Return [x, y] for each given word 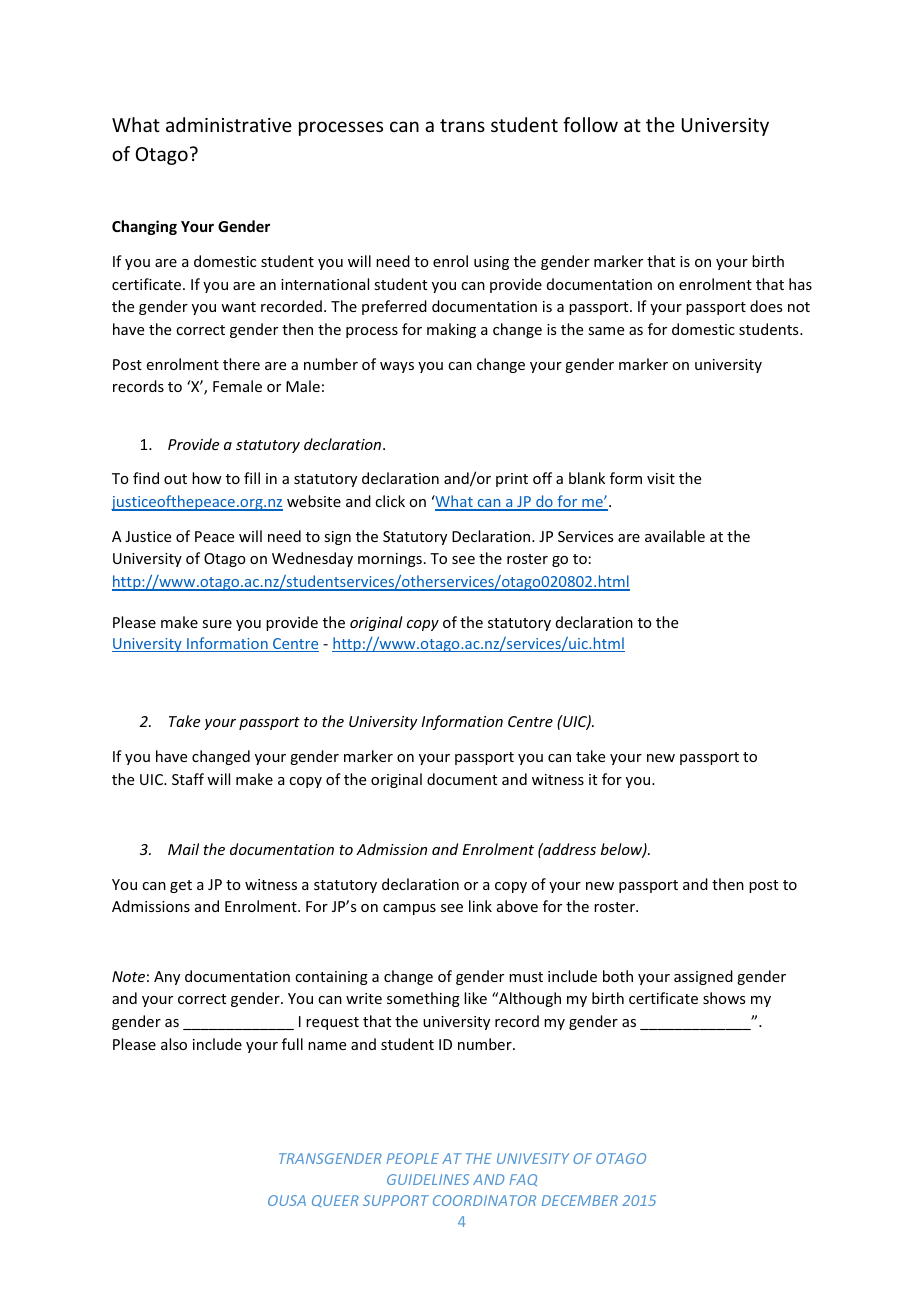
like [475, 998]
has [800, 284]
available [675, 536]
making [451, 330]
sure [217, 624]
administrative [229, 124]
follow [590, 124]
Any [167, 978]
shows [724, 998]
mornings [390, 560]
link [480, 906]
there [241, 364]
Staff [188, 779]
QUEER [335, 1201]
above [517, 906]
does [766, 306]
